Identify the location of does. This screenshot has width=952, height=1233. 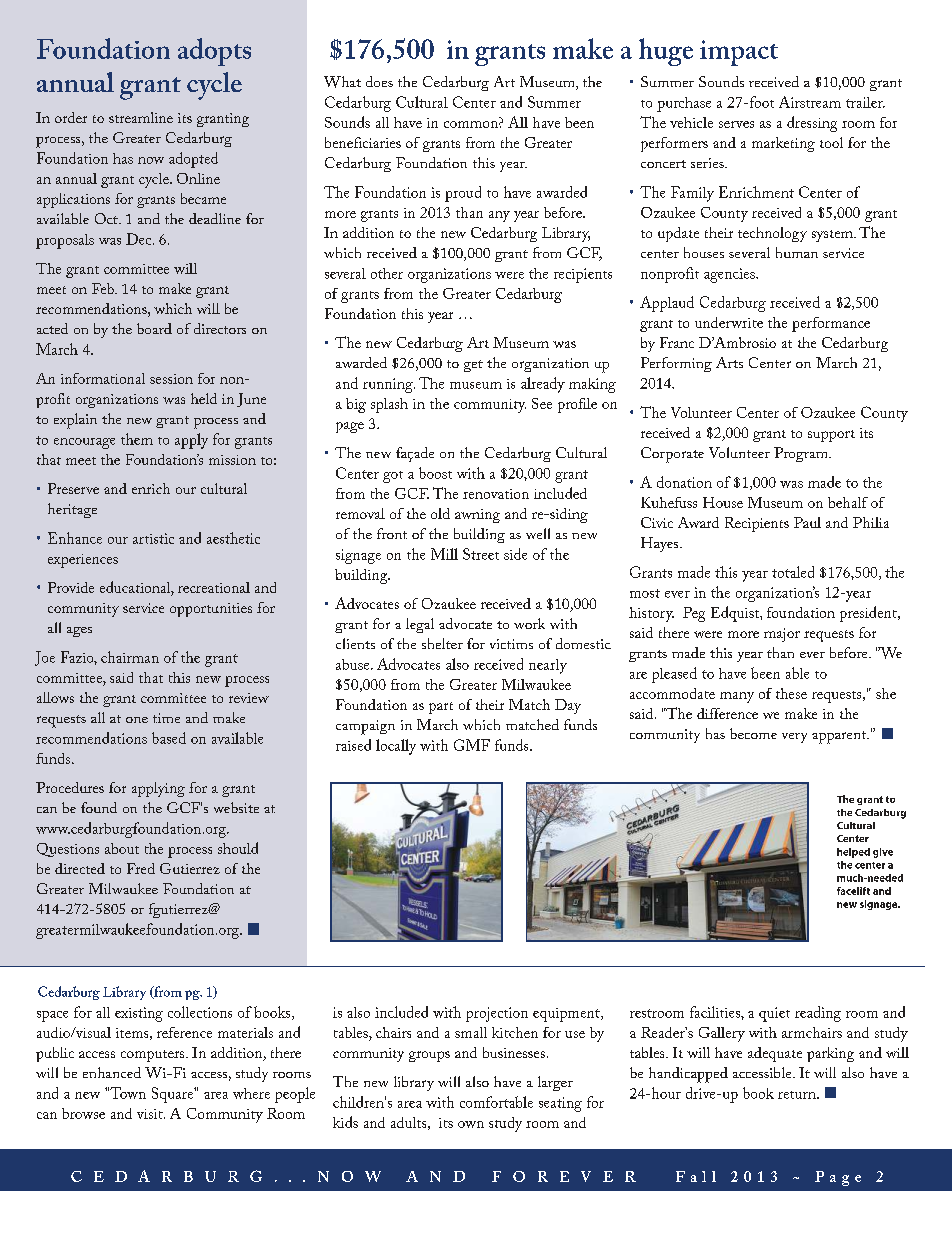
(379, 81).
